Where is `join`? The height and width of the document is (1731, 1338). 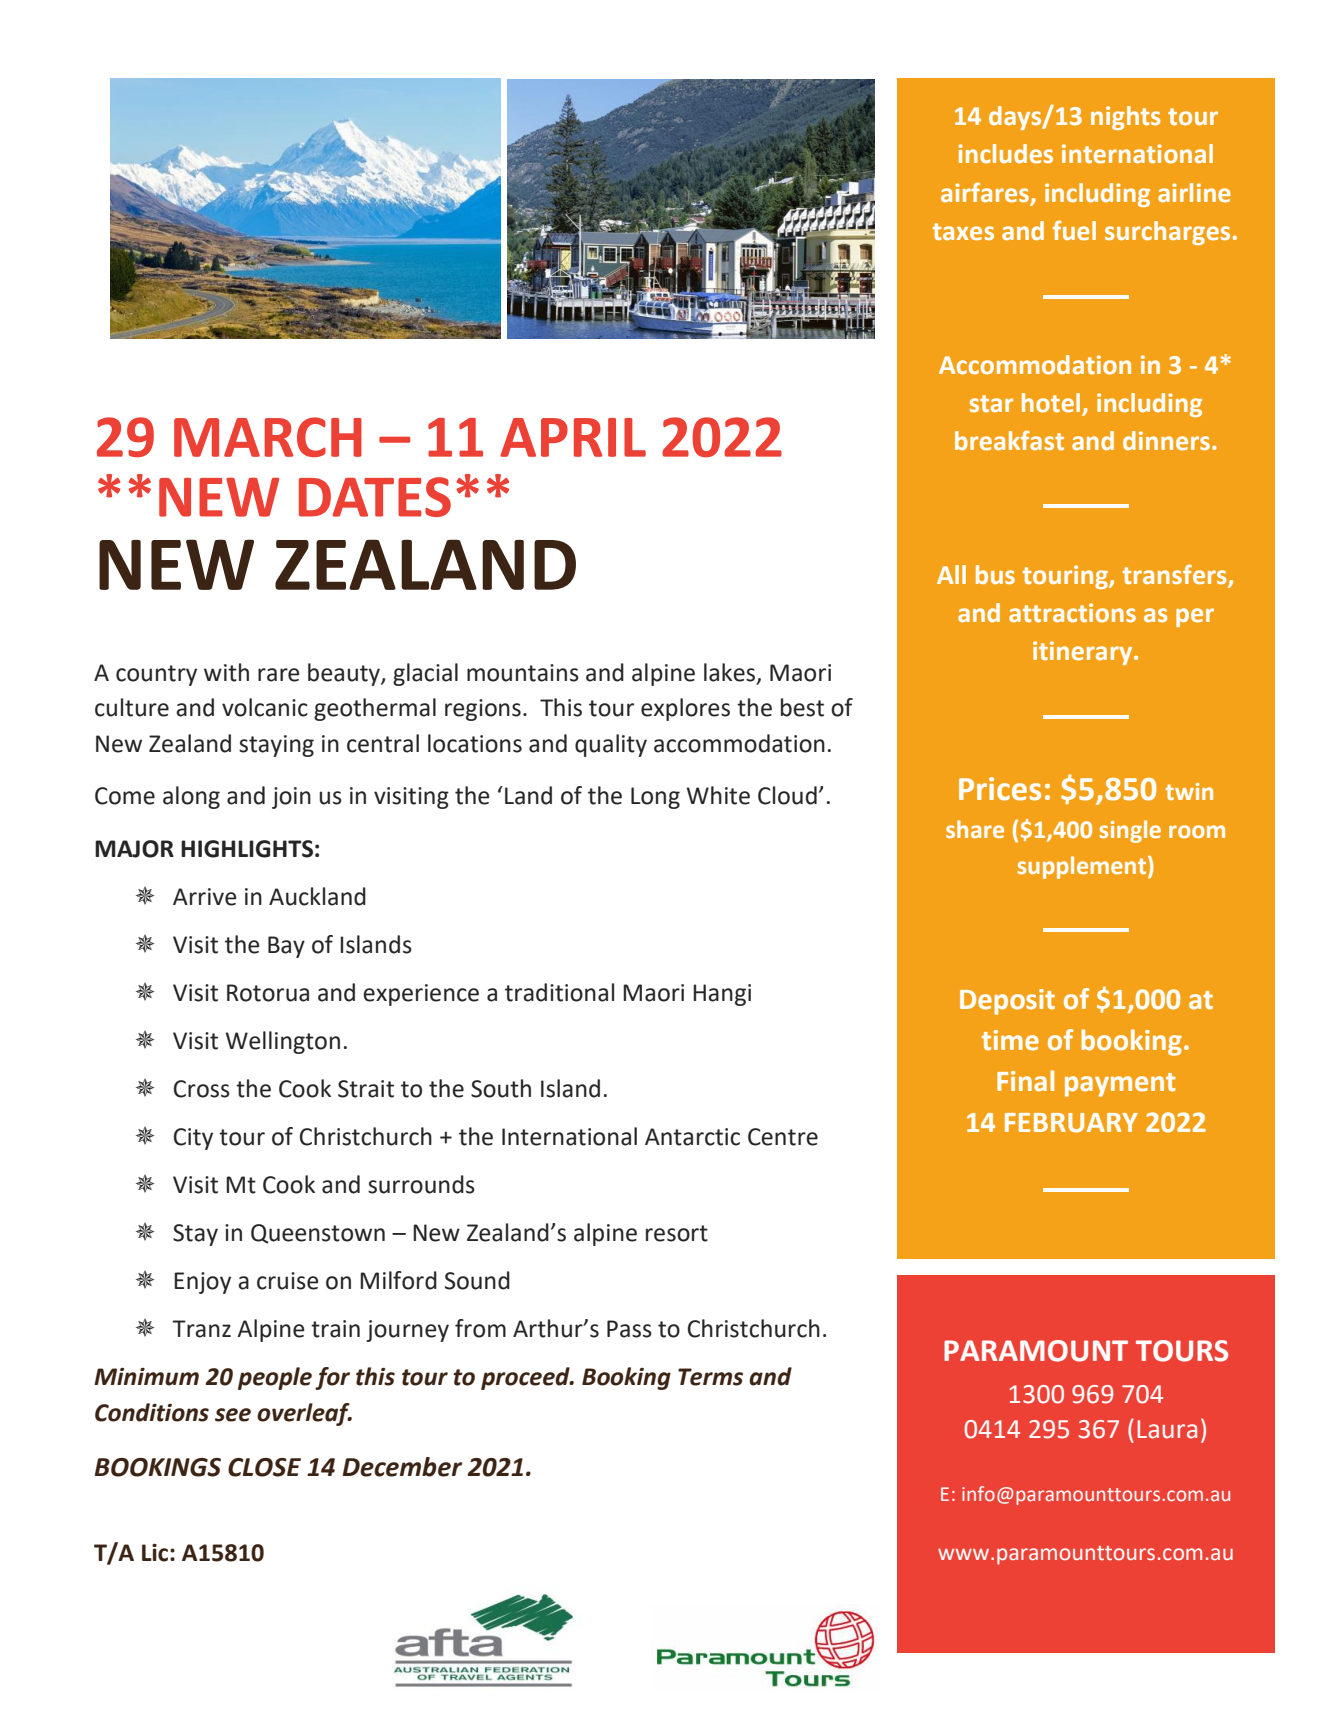
join is located at coordinates (291, 798).
